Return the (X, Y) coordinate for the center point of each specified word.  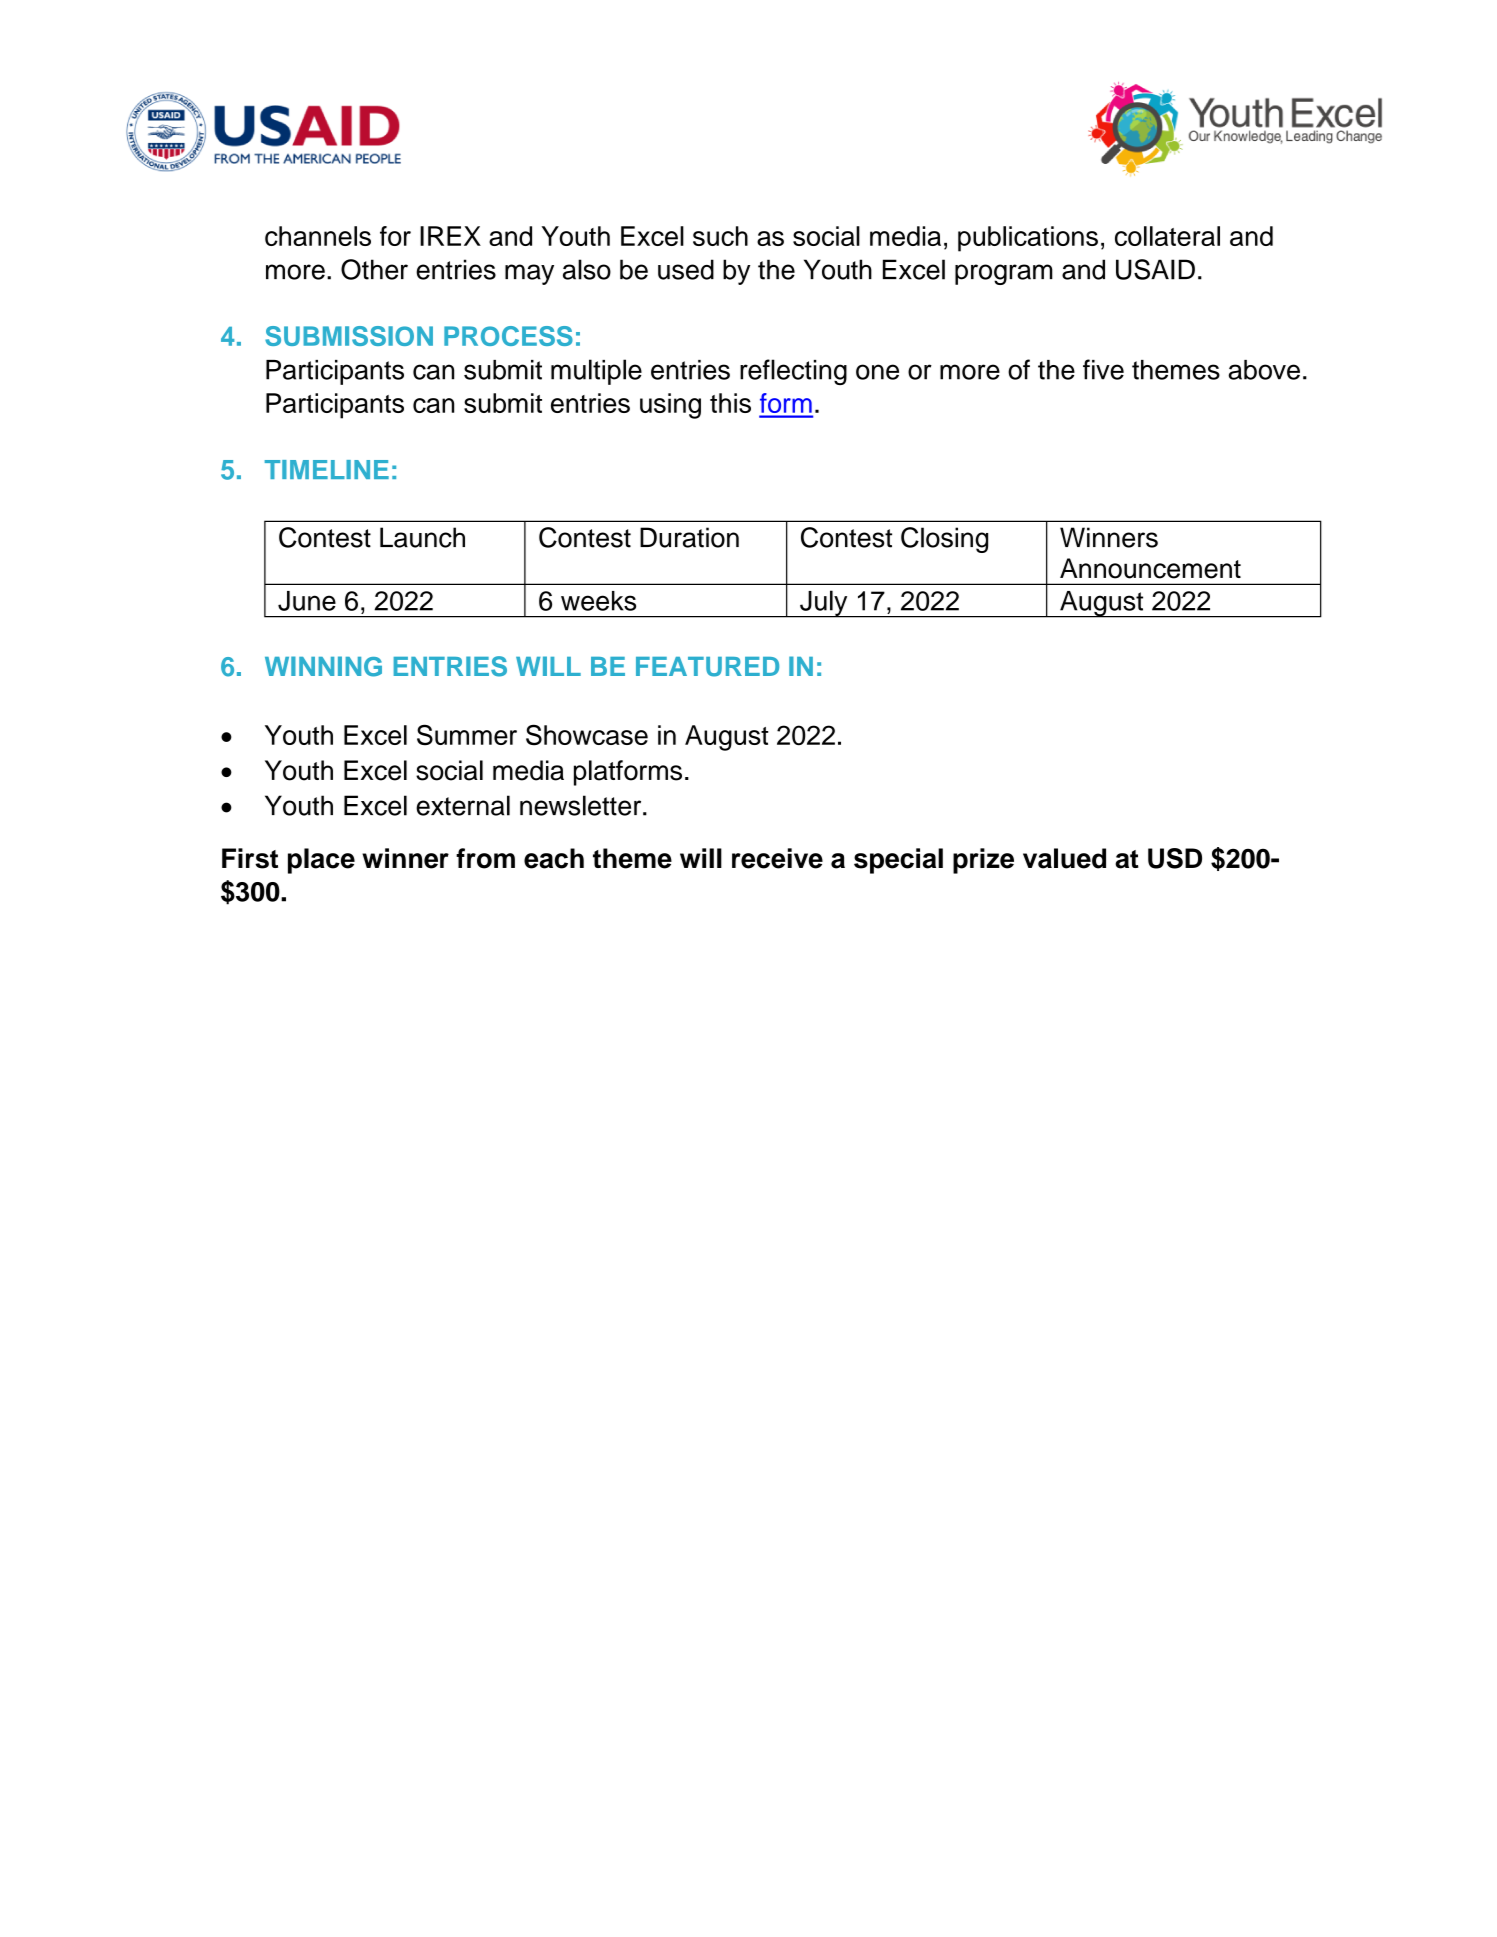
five (1103, 369)
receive (777, 858)
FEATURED (707, 667)
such (720, 236)
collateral (1167, 236)
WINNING (323, 666)
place (321, 861)
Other (374, 269)
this (730, 403)
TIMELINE (327, 469)
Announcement (1150, 568)
